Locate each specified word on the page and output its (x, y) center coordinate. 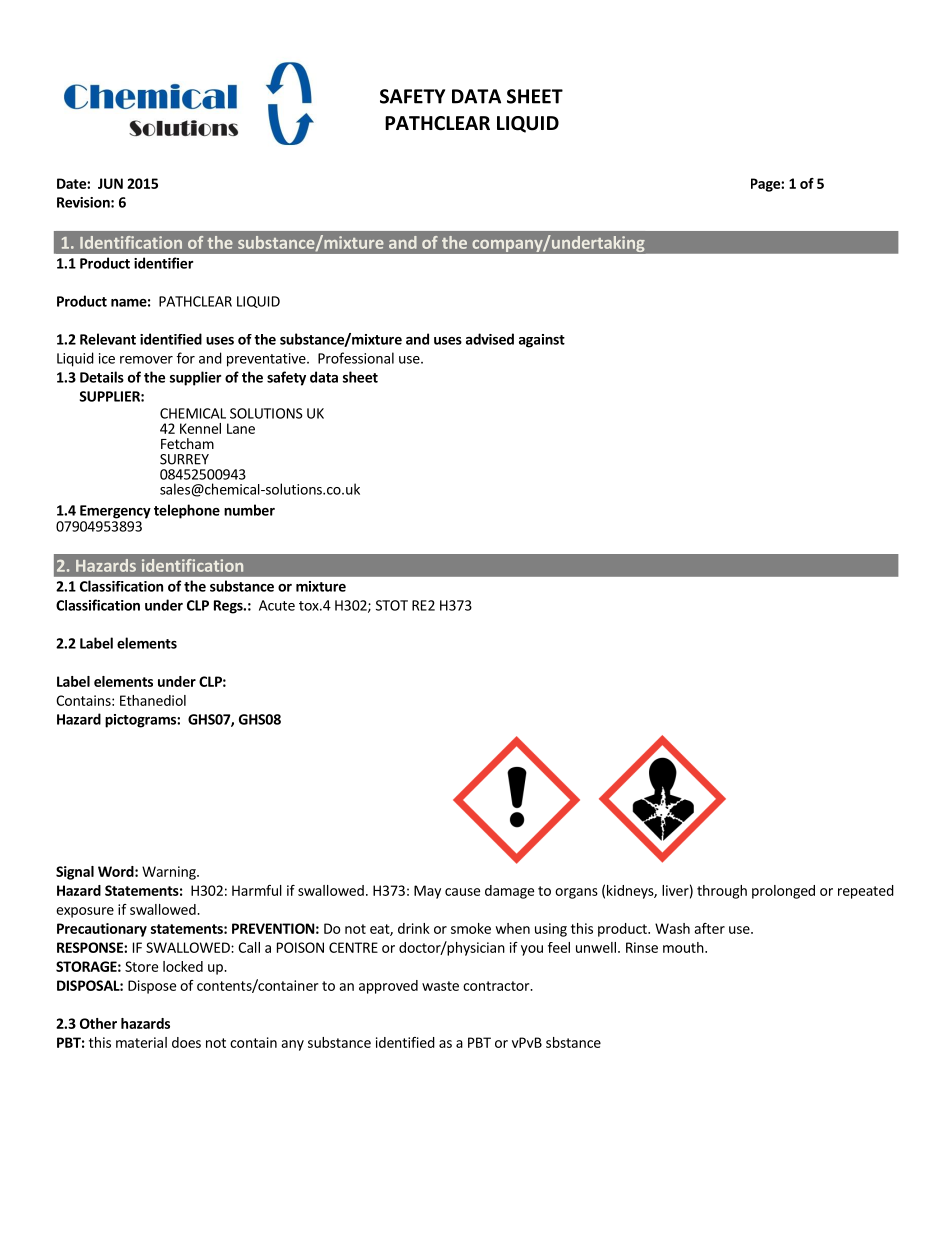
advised (490, 339)
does (186, 1042)
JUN (110, 183)
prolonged (783, 892)
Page (766, 185)
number (249, 510)
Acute (277, 605)
